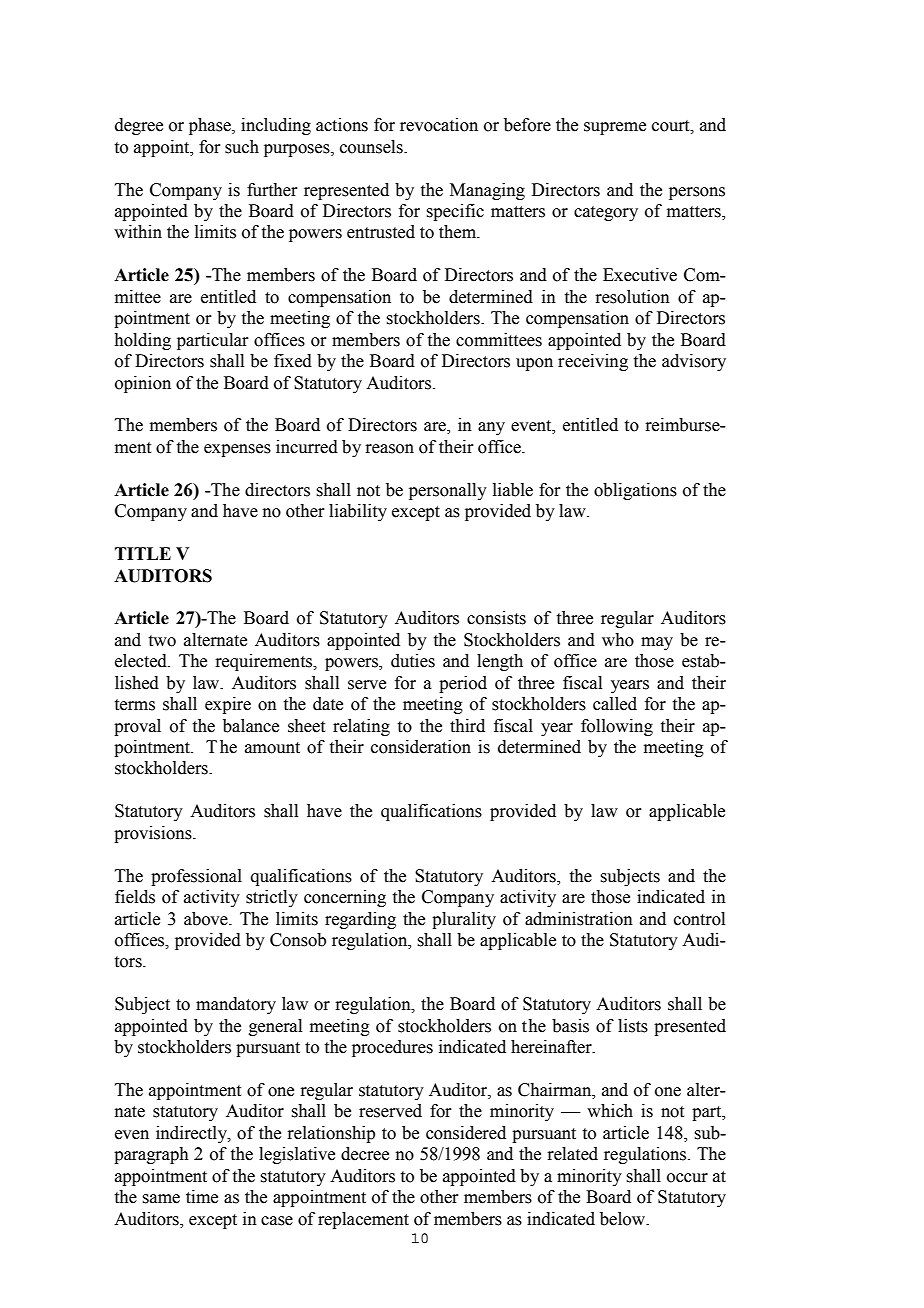 Image resolution: width=924 pixels, height=1308 pixels. Describe the element at coordinates (615, 128) in the screenshot. I see `supreme` at that location.
